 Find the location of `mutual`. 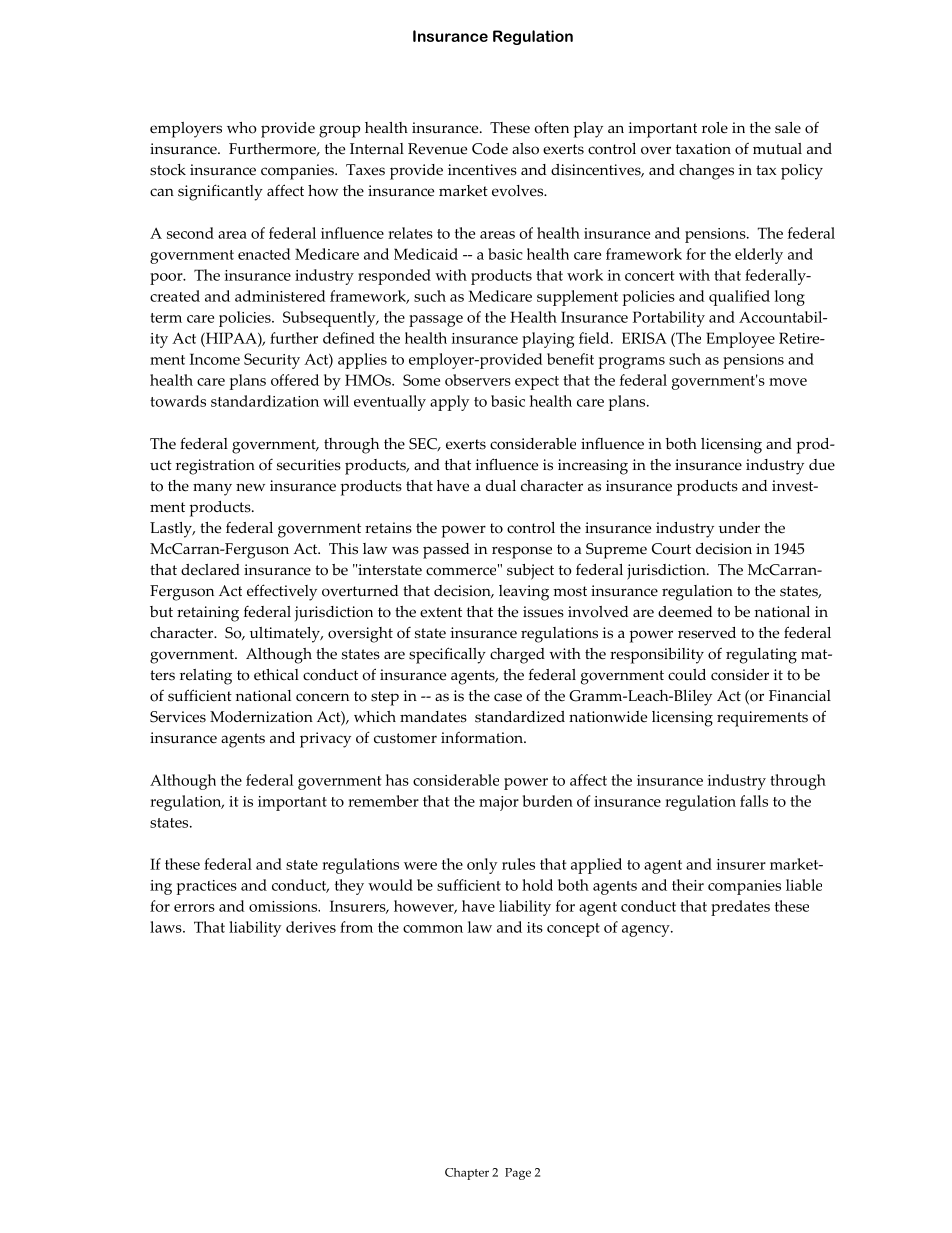

mutual is located at coordinates (777, 149).
